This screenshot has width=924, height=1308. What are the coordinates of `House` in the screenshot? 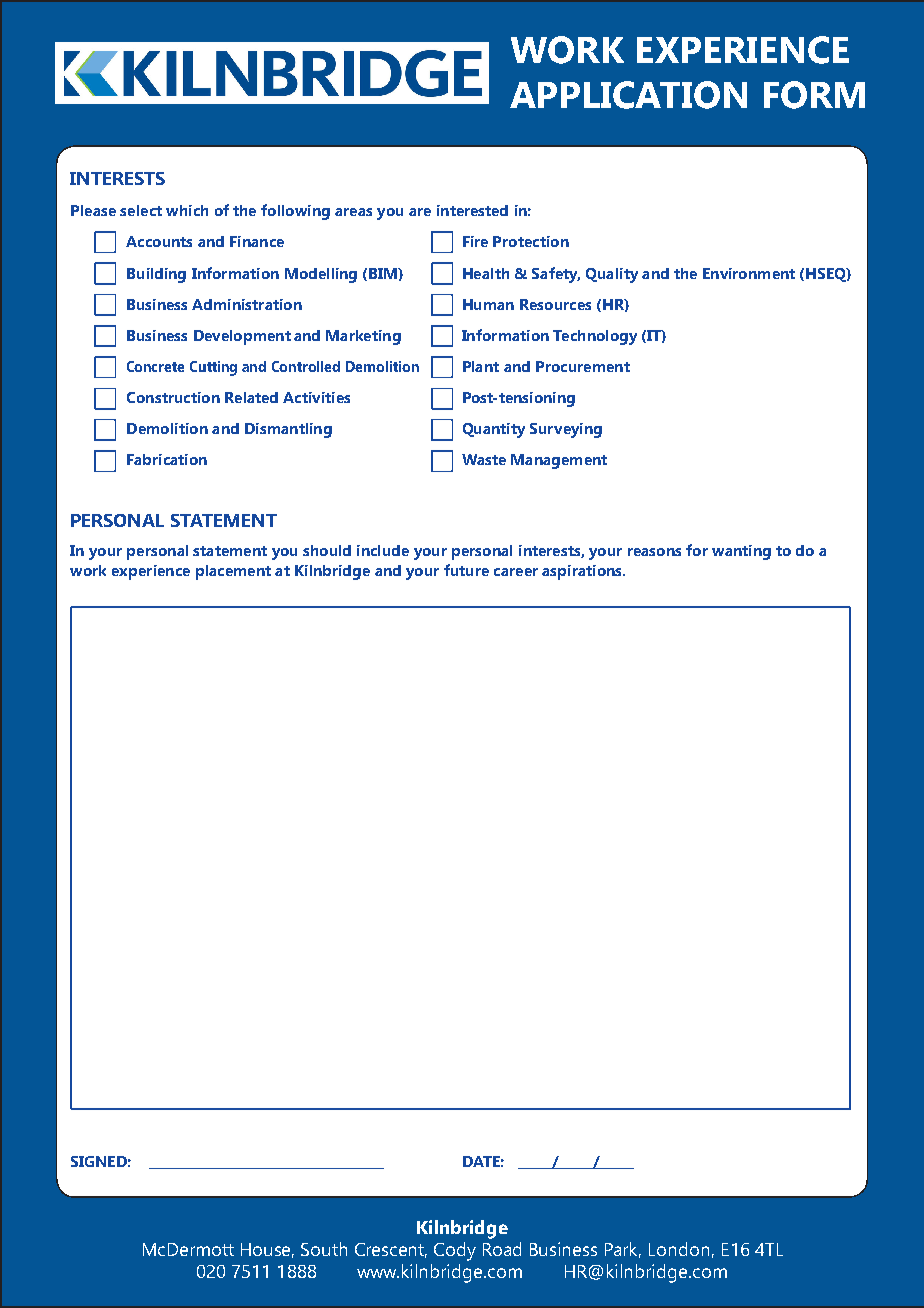 It's located at (267, 1250).
